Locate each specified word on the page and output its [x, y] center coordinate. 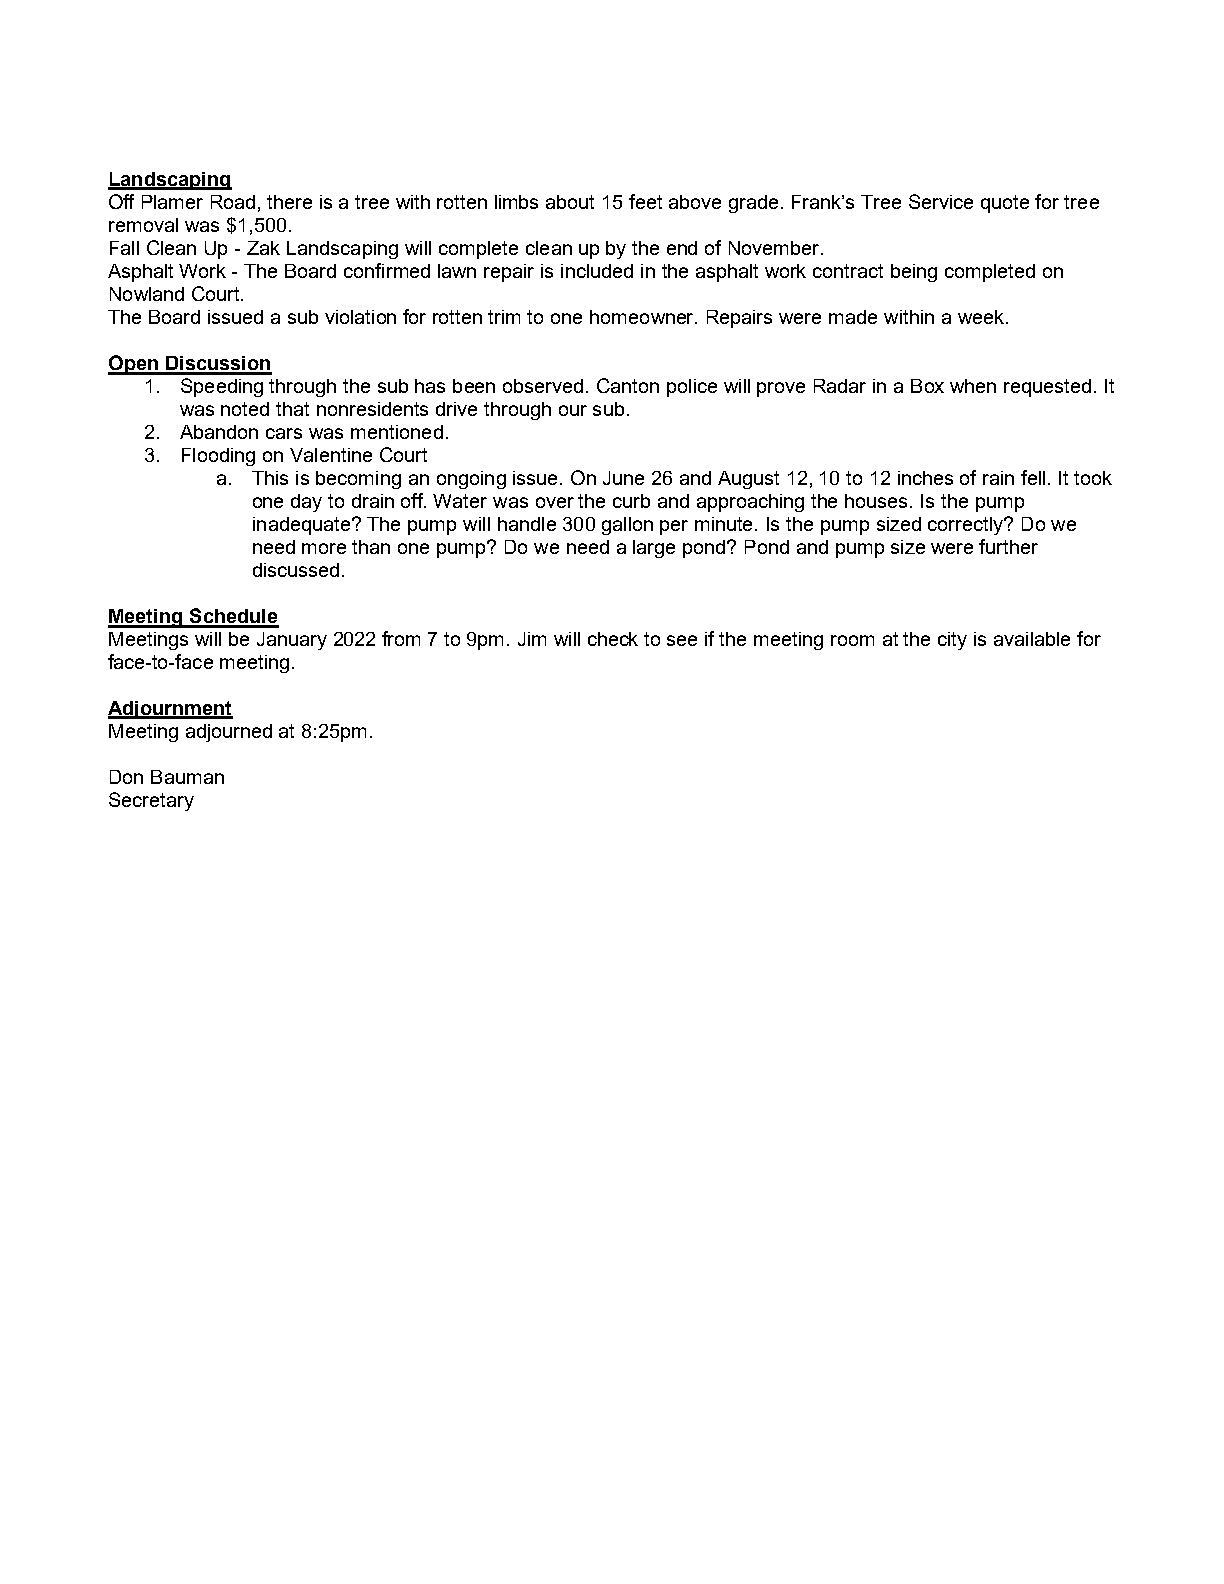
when [973, 386]
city [952, 641]
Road [233, 202]
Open [134, 365]
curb [631, 501]
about [570, 202]
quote [1005, 204]
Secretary [151, 801]
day [306, 503]
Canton [628, 385]
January [292, 641]
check [613, 639]
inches [925, 478]
